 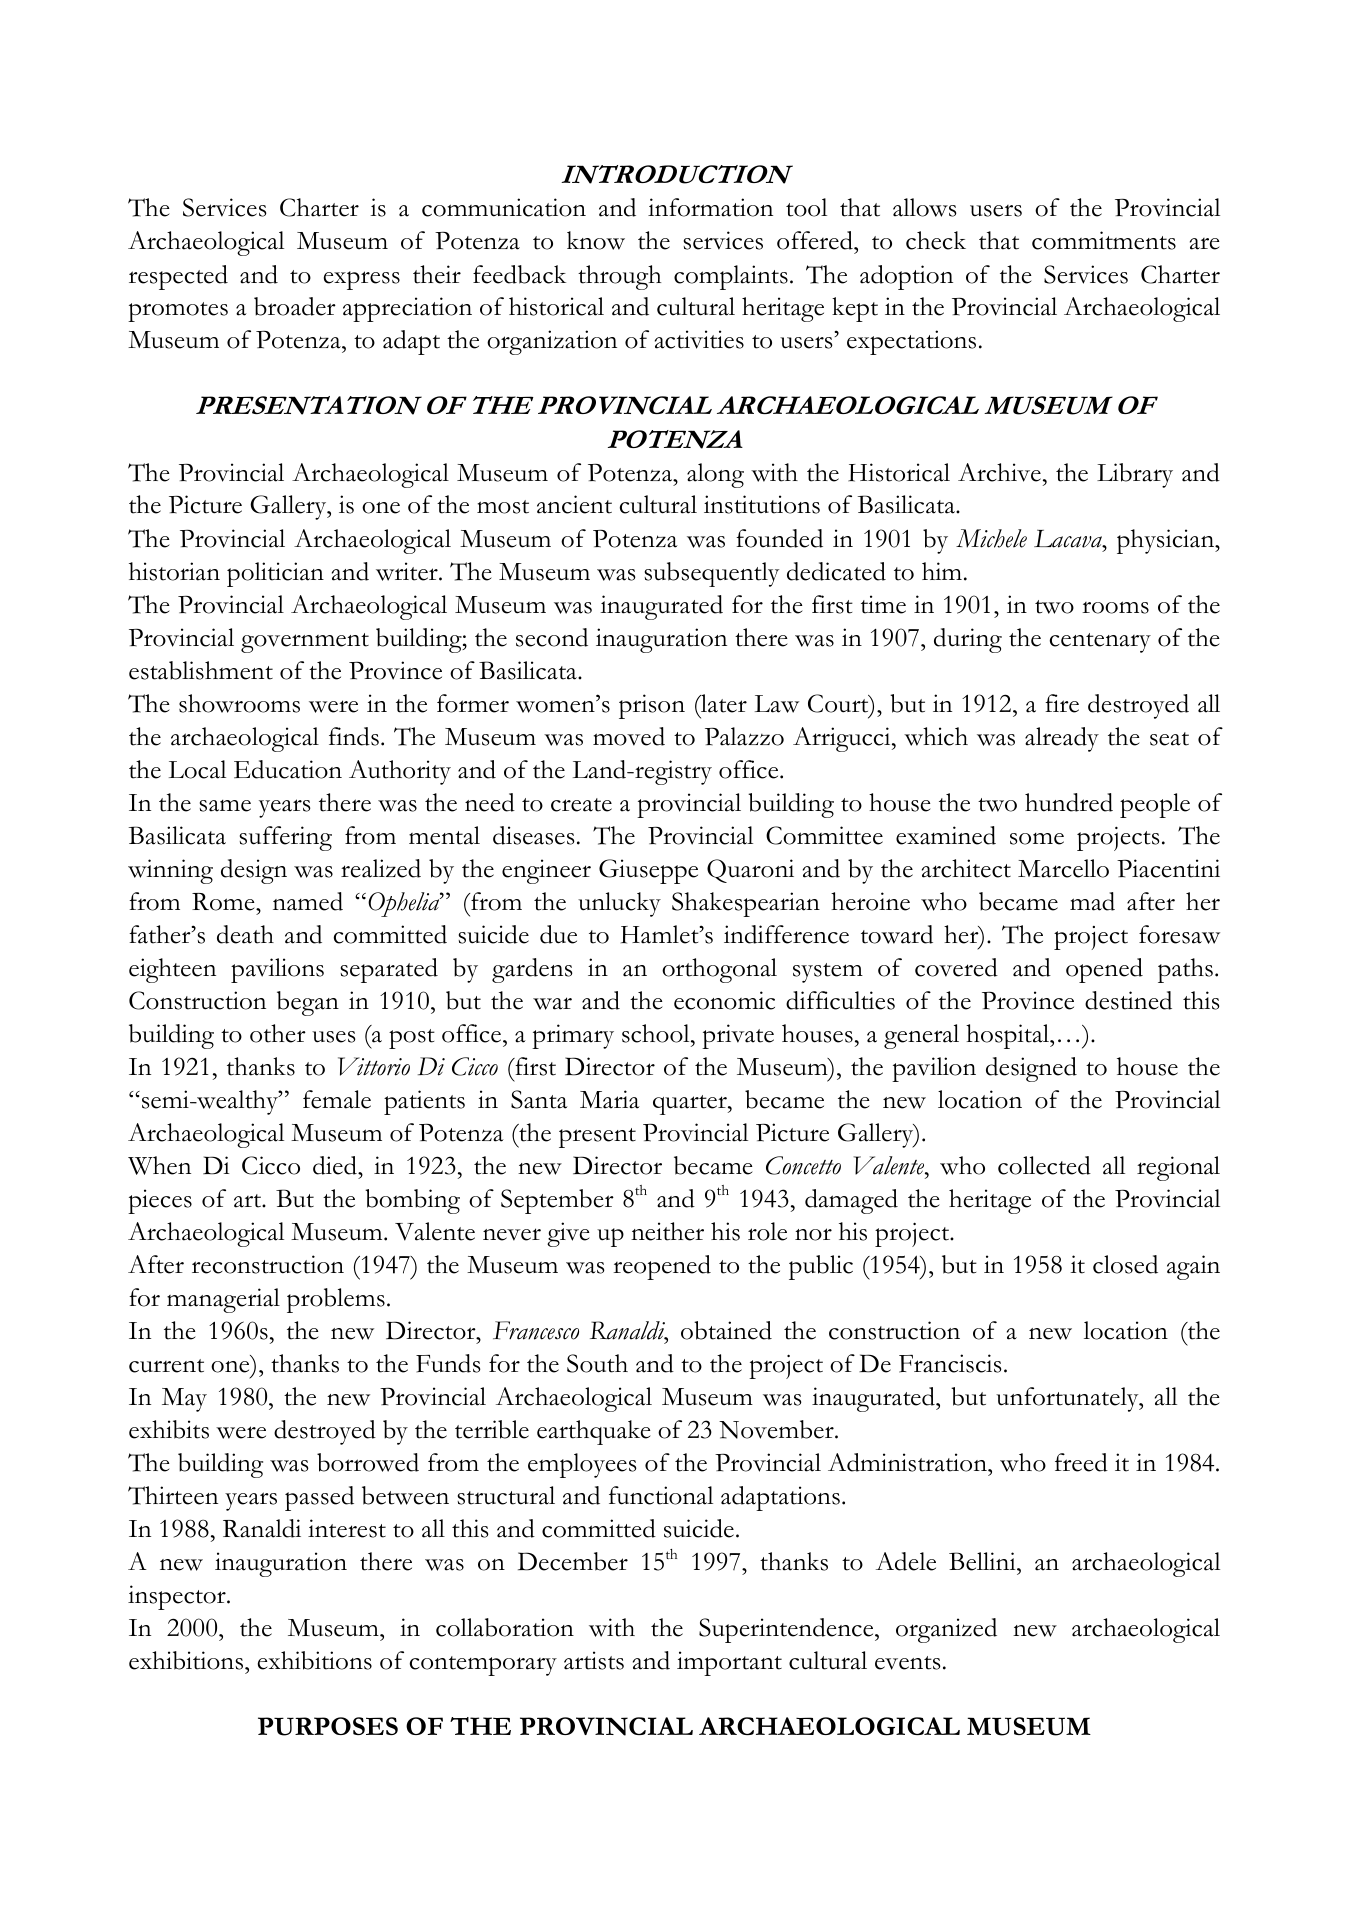 I want to click on PURPOSES, so click(x=328, y=1726).
